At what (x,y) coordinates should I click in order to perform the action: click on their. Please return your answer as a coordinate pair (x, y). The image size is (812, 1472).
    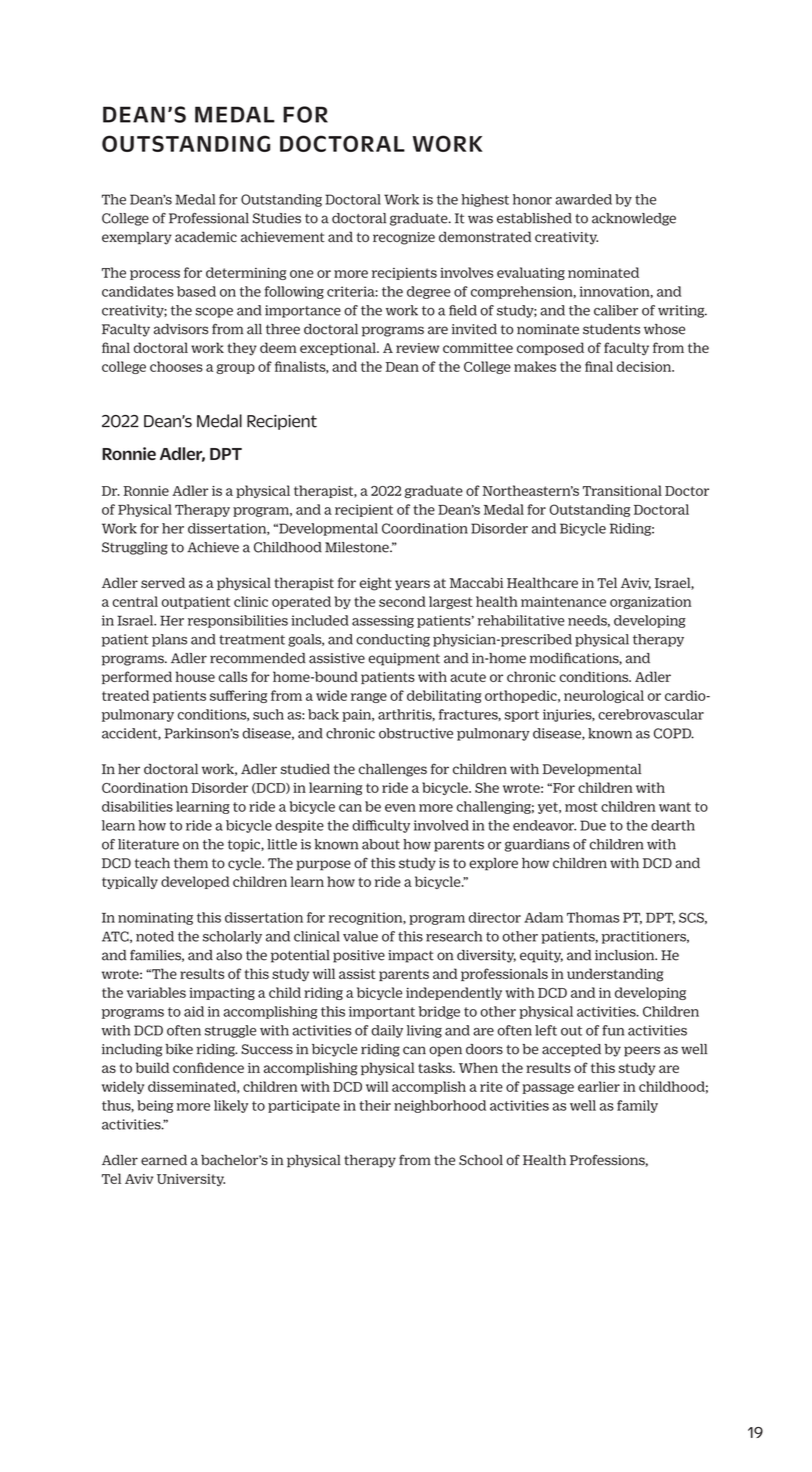
    Looking at the image, I should click on (375, 1105).
